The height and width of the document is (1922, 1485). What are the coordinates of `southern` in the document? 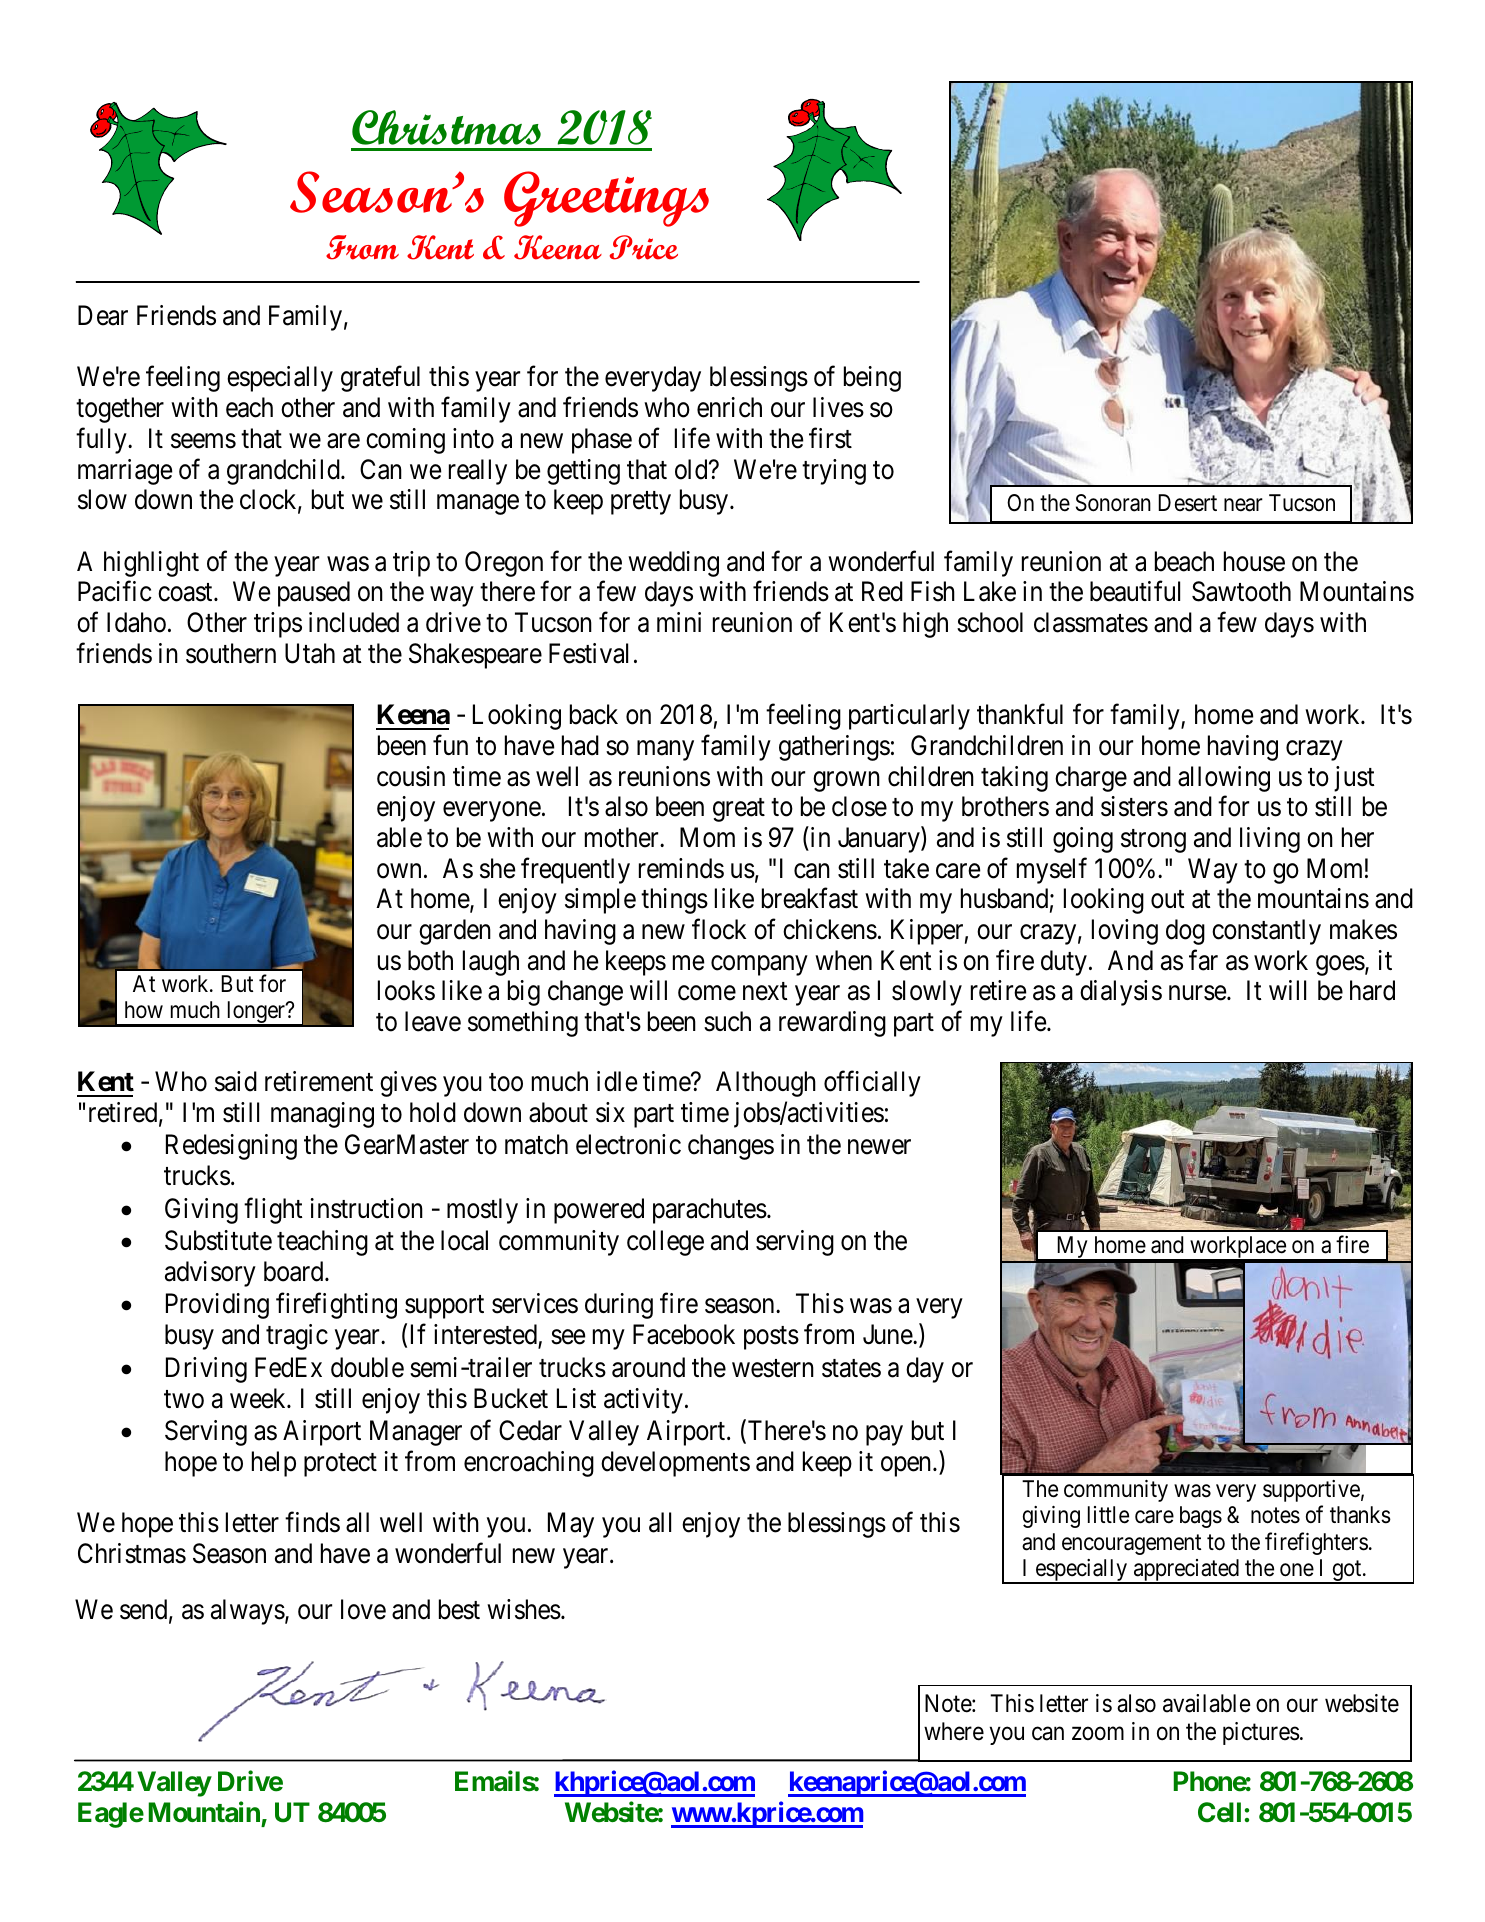 It's located at (231, 653).
